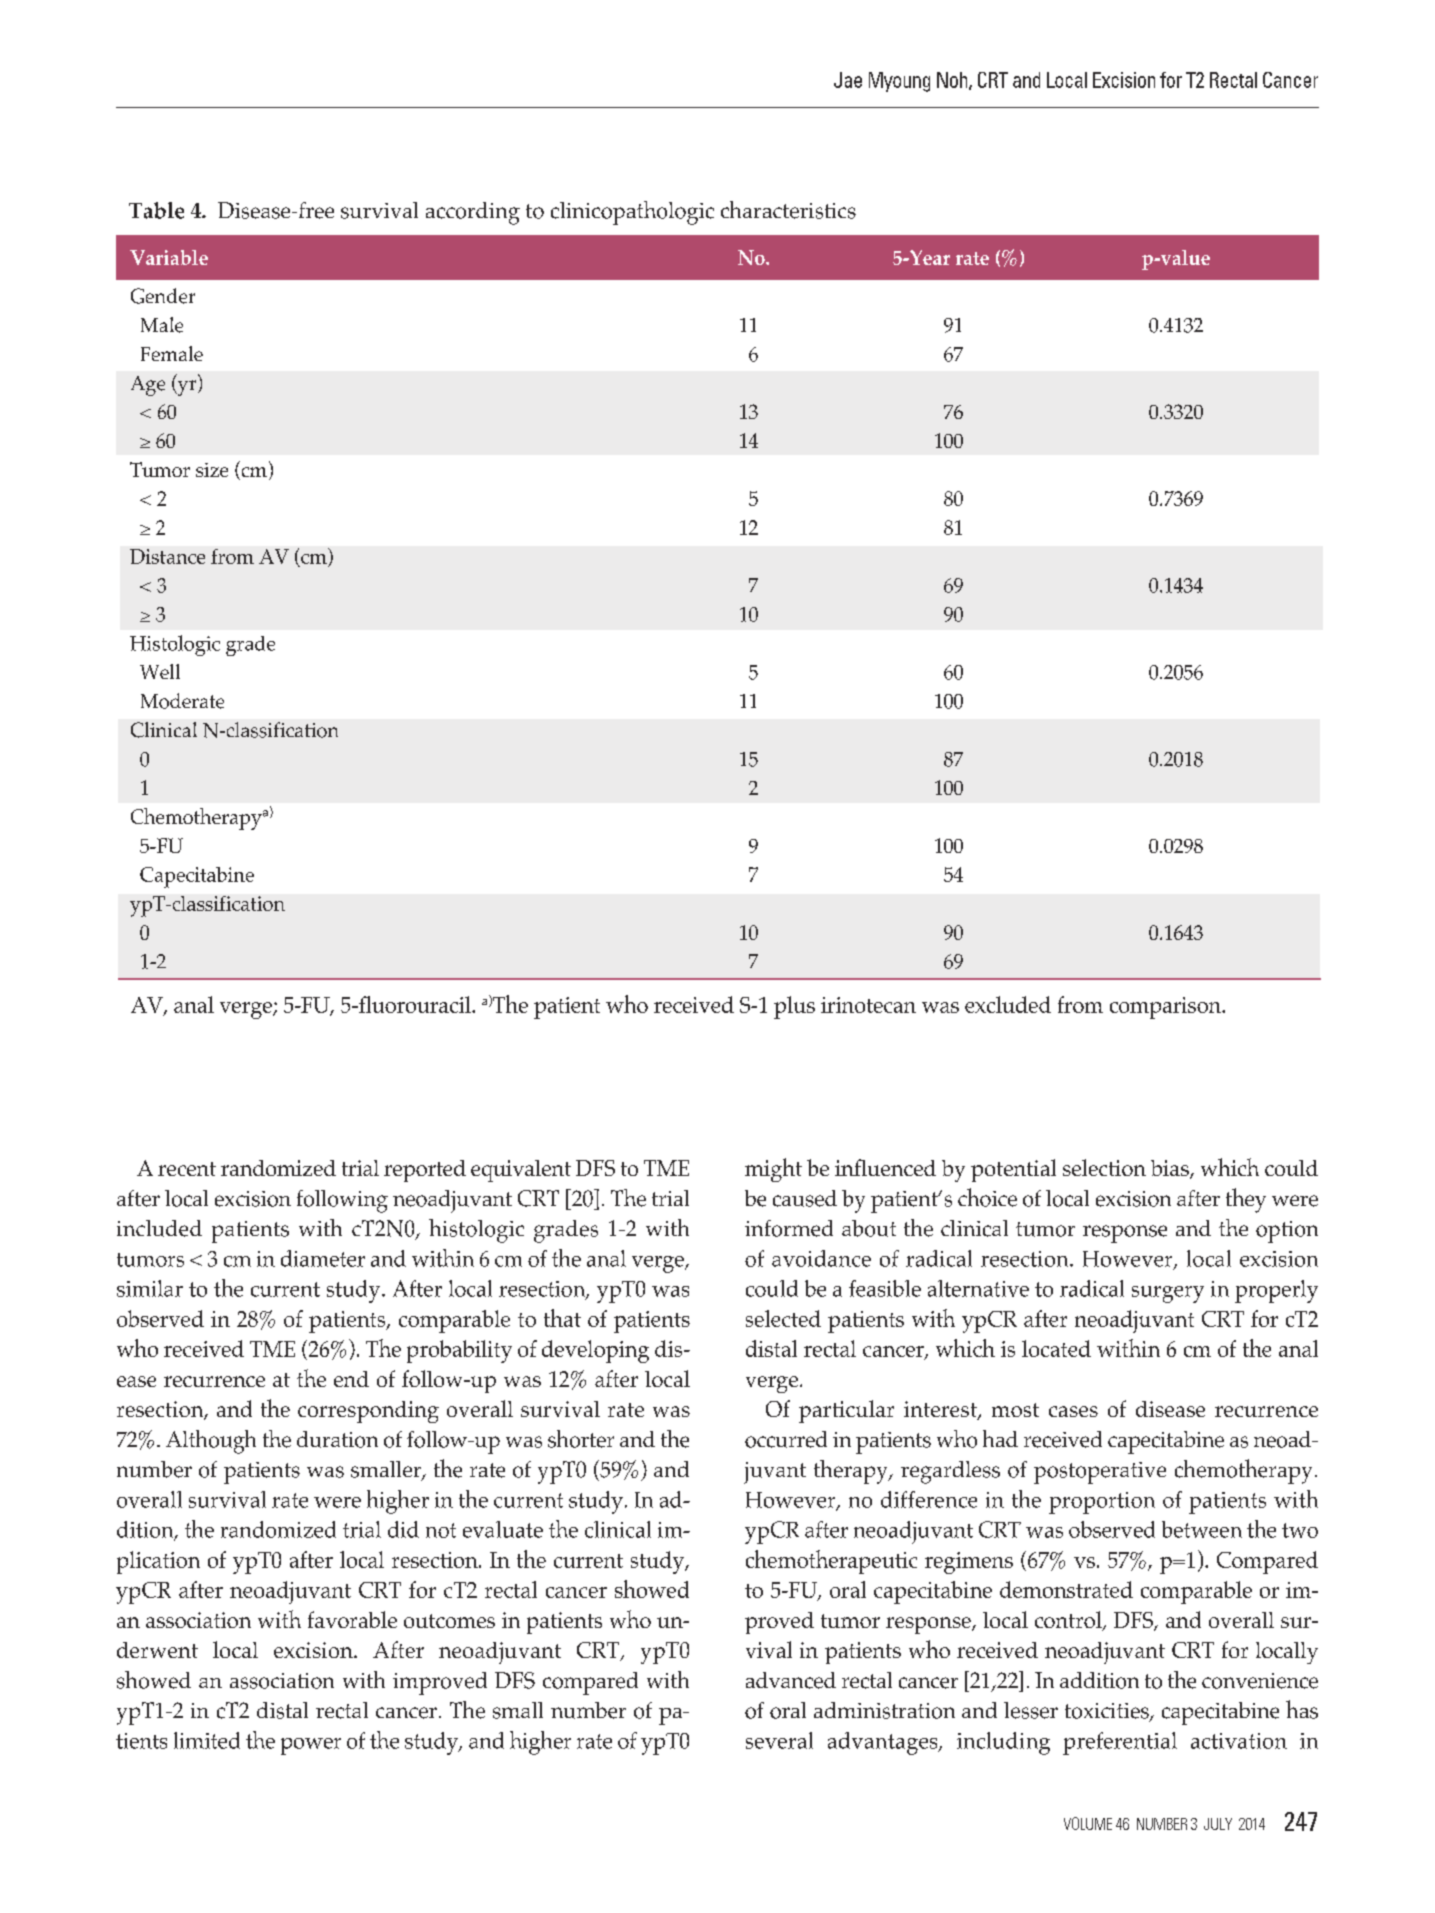  Describe the element at coordinates (788, 210) in the screenshot. I see `characteristics` at that location.
